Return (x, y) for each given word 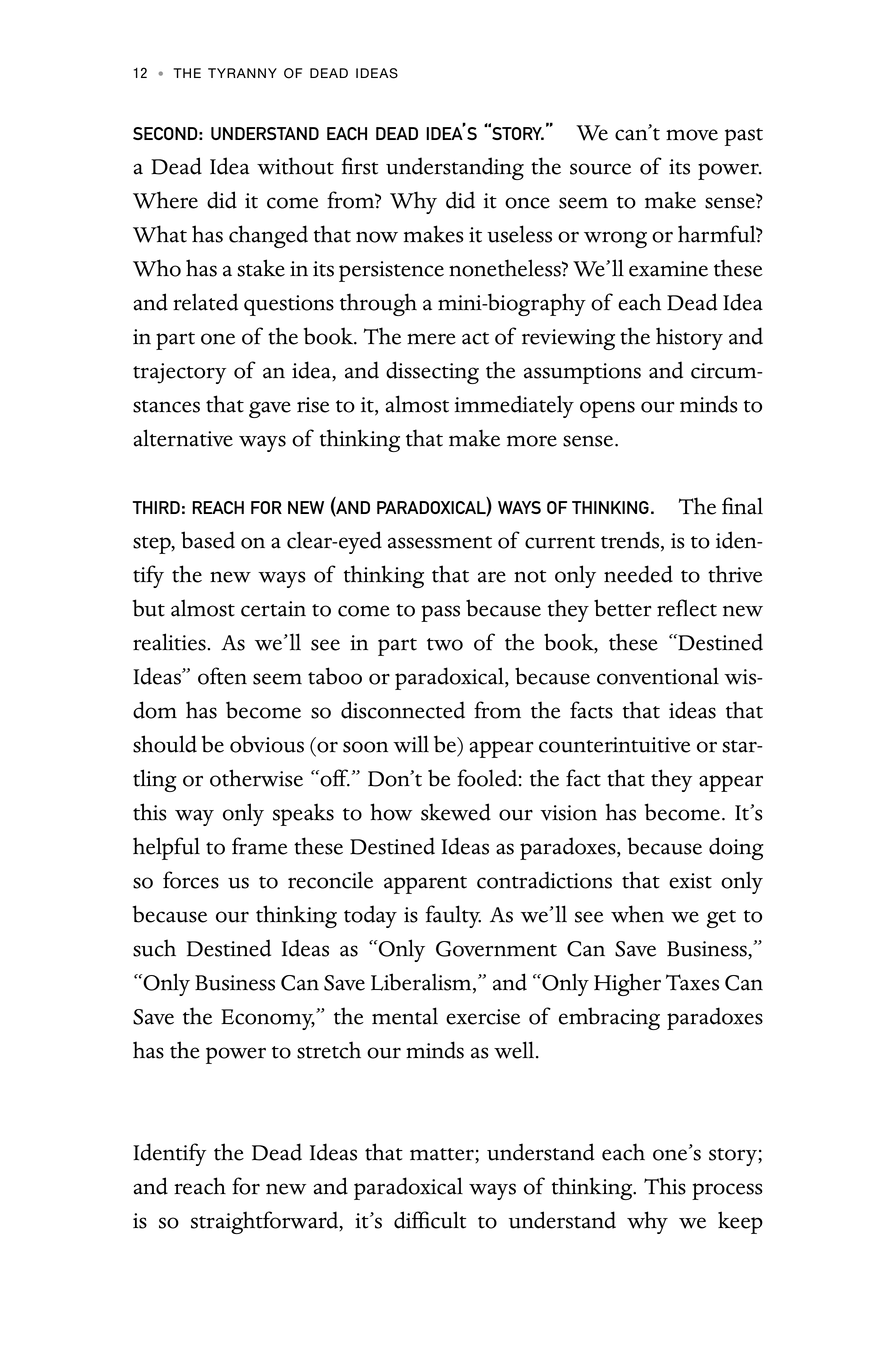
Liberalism (422, 983)
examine (668, 269)
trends (631, 541)
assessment (440, 542)
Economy (268, 1019)
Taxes (692, 982)
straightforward (266, 1222)
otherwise (256, 778)
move (692, 135)
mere (431, 339)
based (208, 540)
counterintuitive (615, 745)
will (411, 744)
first (359, 166)
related (205, 302)
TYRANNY (242, 73)
